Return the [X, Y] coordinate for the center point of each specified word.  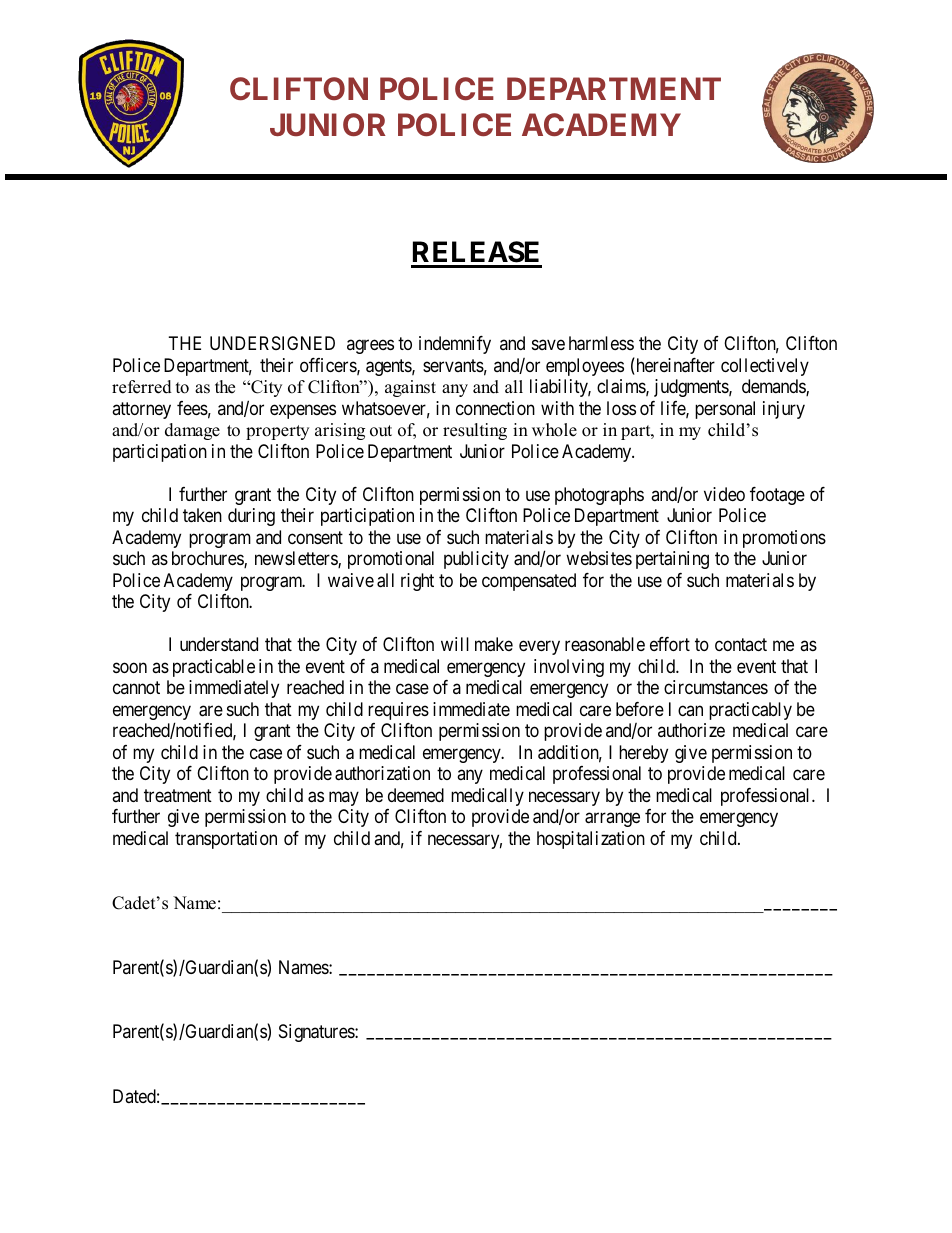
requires [398, 711]
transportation [226, 840]
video [724, 494]
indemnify [455, 345]
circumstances [716, 687]
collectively [765, 367]
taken [202, 515]
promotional [391, 560]
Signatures [317, 1033]
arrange [612, 819]
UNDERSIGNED [272, 343]
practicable [214, 668]
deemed [416, 795]
